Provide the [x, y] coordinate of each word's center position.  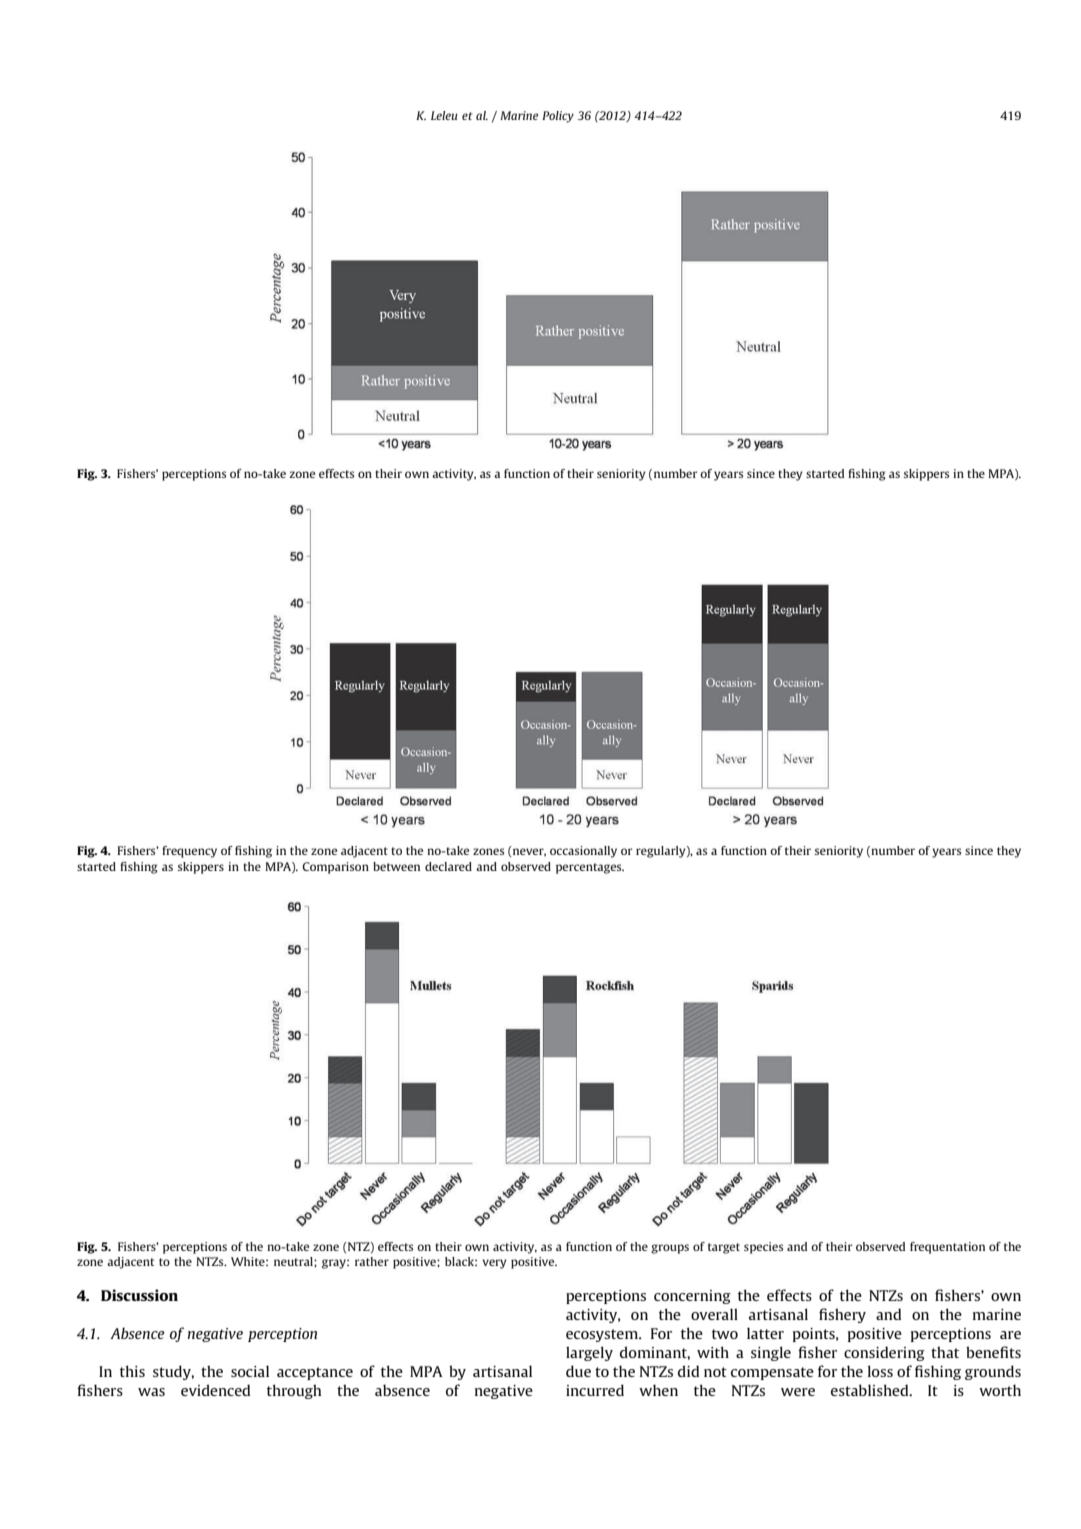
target [724, 1248]
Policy [558, 117]
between [396, 866]
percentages [590, 868]
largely [589, 1353]
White [249, 1261]
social [250, 1371]
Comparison [335, 868]
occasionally [583, 852]
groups [670, 1249]
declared [448, 866]
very [494, 1264]
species [763, 1248]
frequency [189, 852]
